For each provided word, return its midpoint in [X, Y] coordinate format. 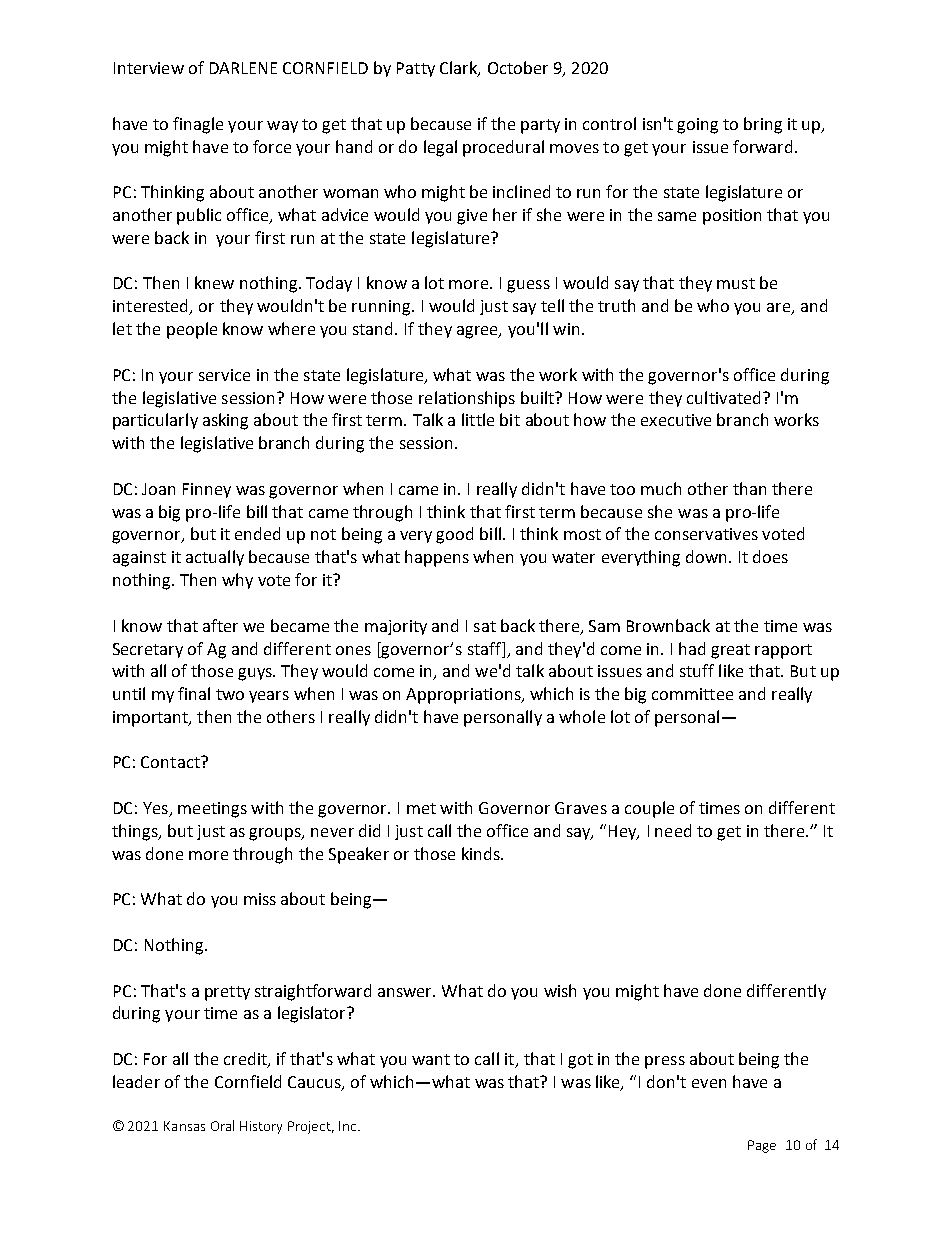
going [697, 126]
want [431, 1059]
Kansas [184, 1126]
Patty [416, 69]
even [709, 1083]
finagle [198, 125]
